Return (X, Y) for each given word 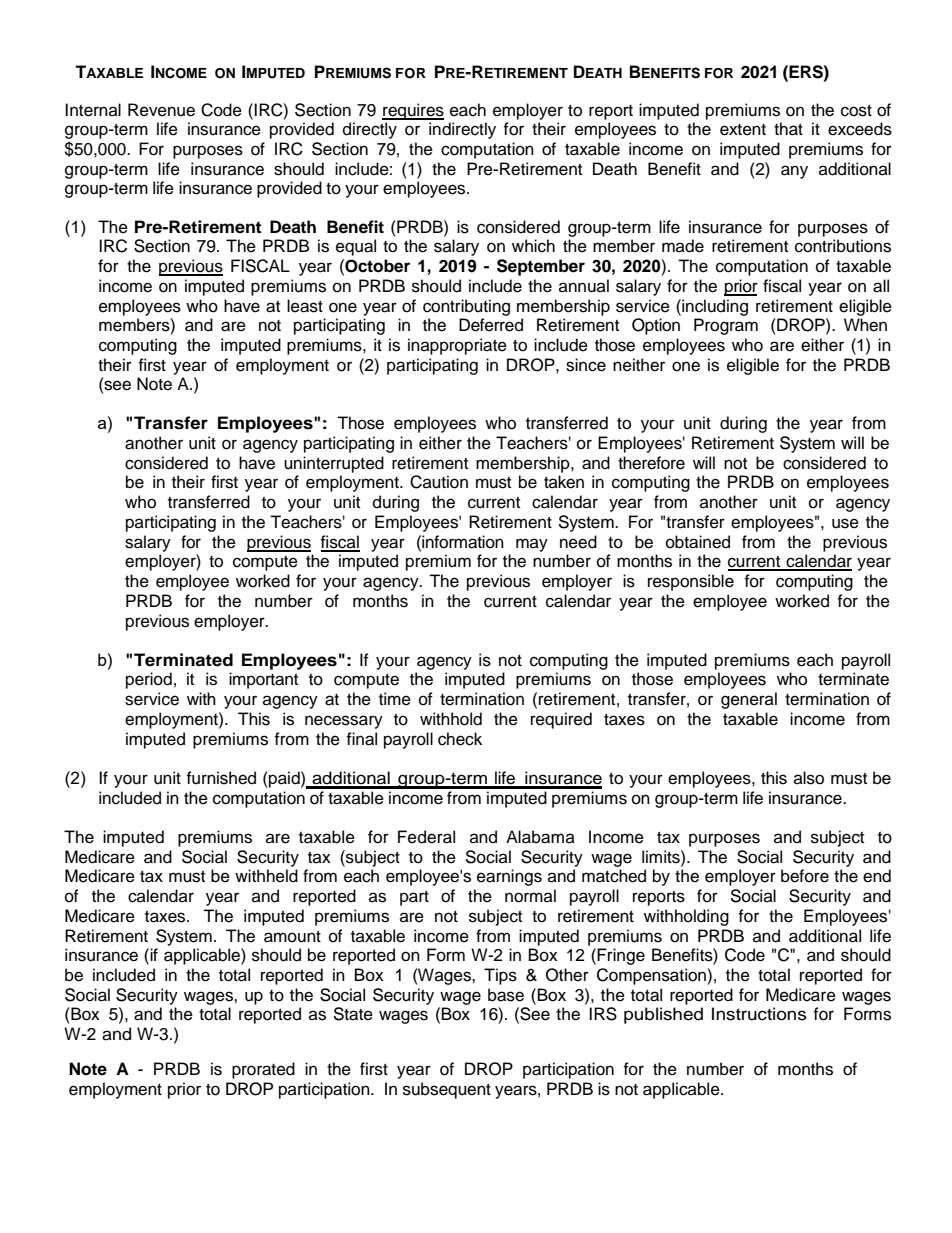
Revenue (161, 110)
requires (413, 111)
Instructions (759, 1014)
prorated (263, 1070)
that (788, 129)
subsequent (447, 1090)
